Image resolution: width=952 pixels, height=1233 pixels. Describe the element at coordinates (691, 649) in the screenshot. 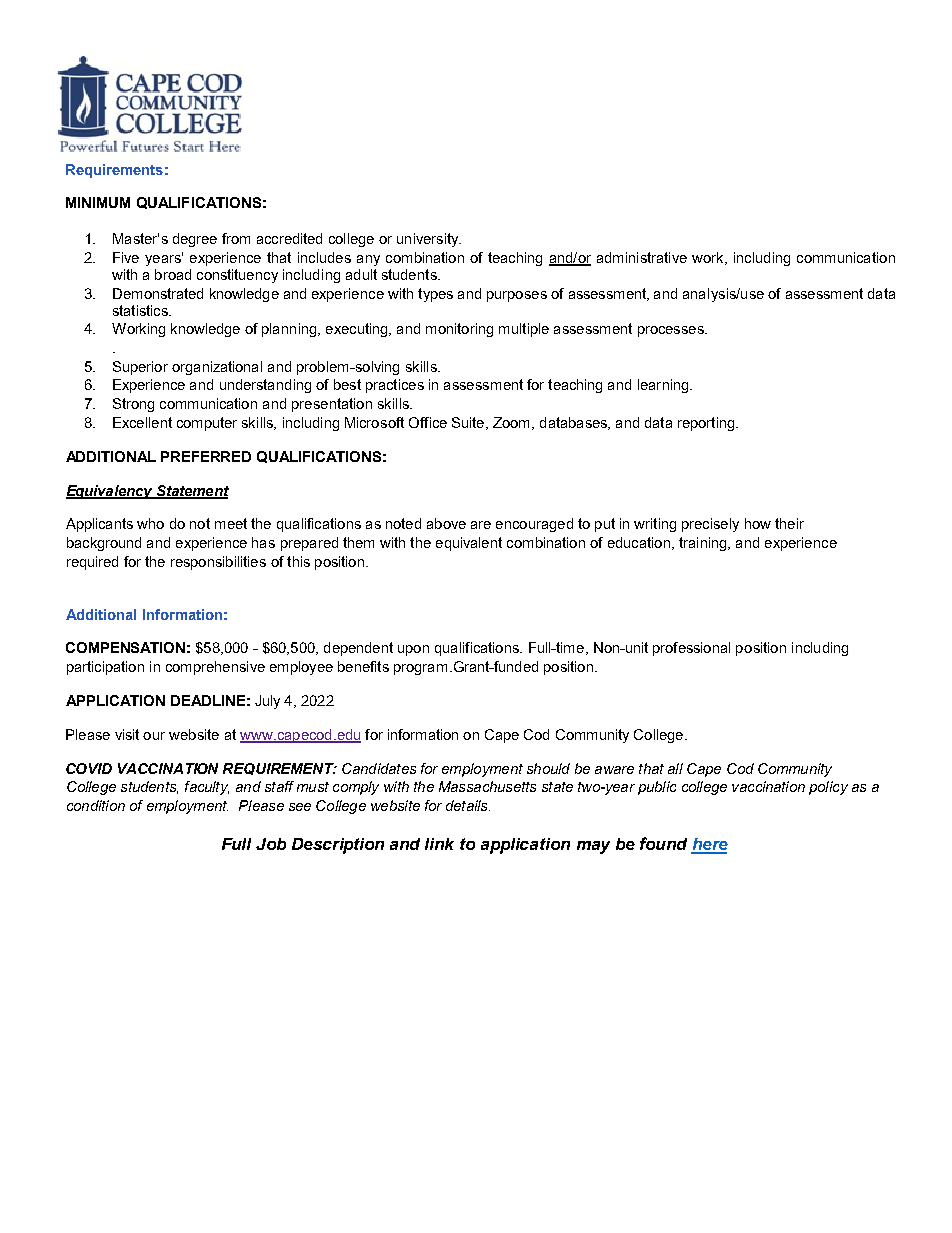

I see `professional` at that location.
